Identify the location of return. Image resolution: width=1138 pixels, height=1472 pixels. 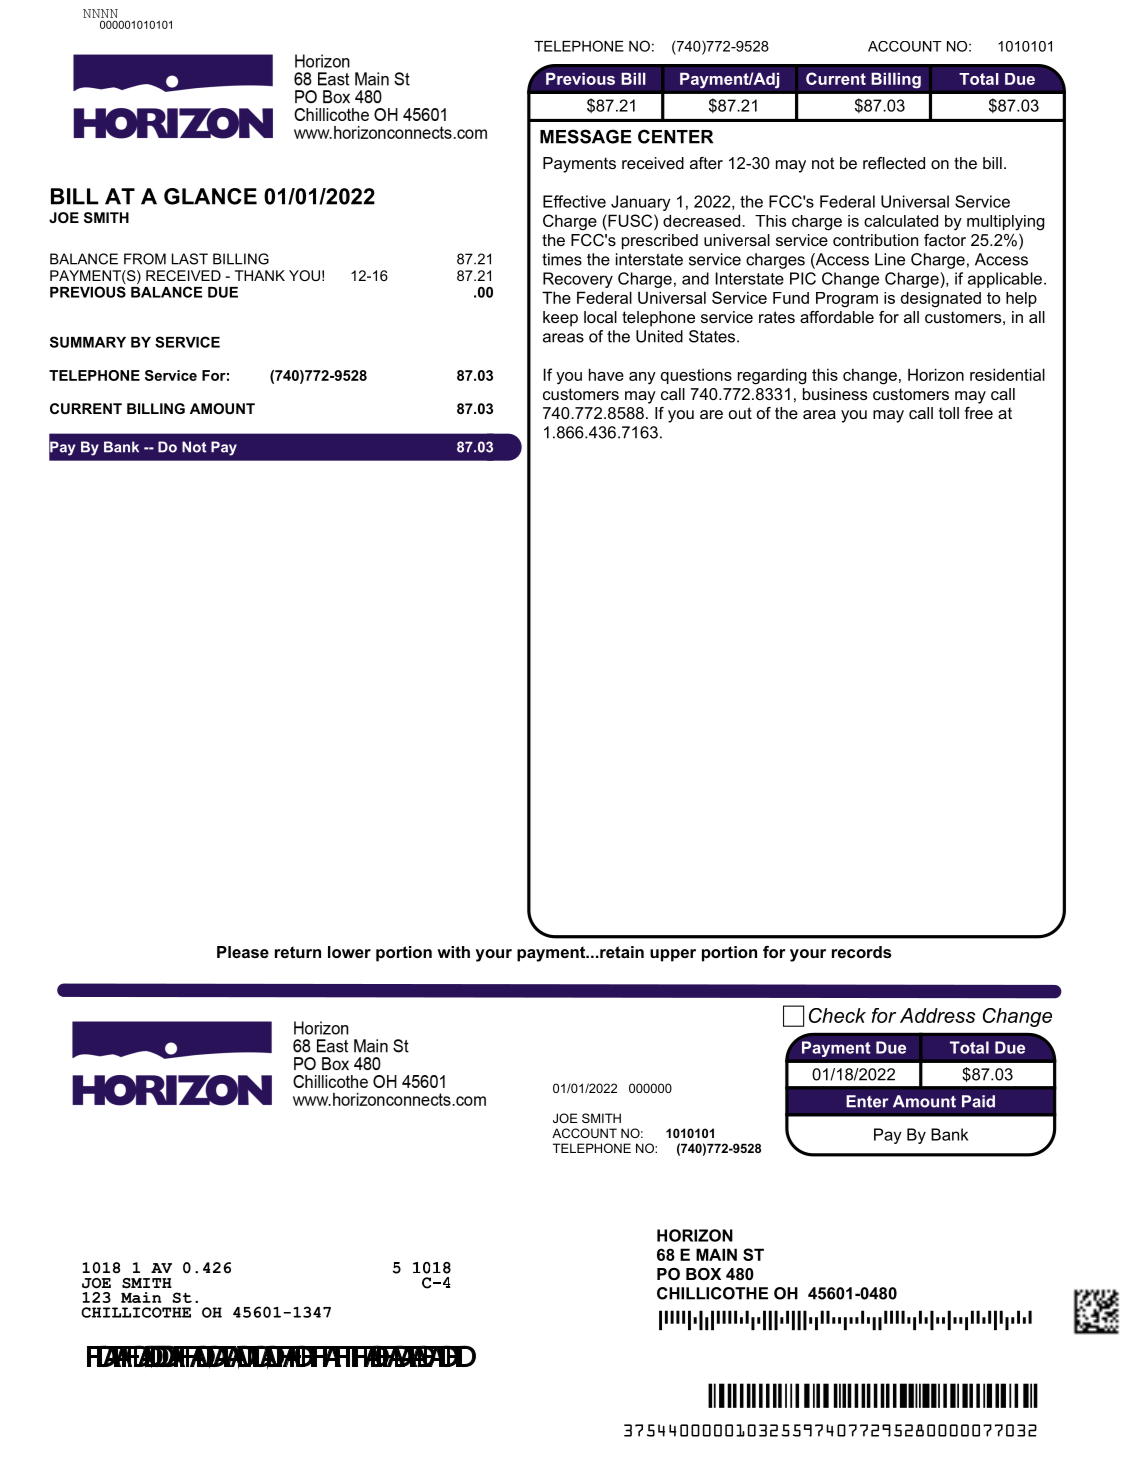
(298, 952).
